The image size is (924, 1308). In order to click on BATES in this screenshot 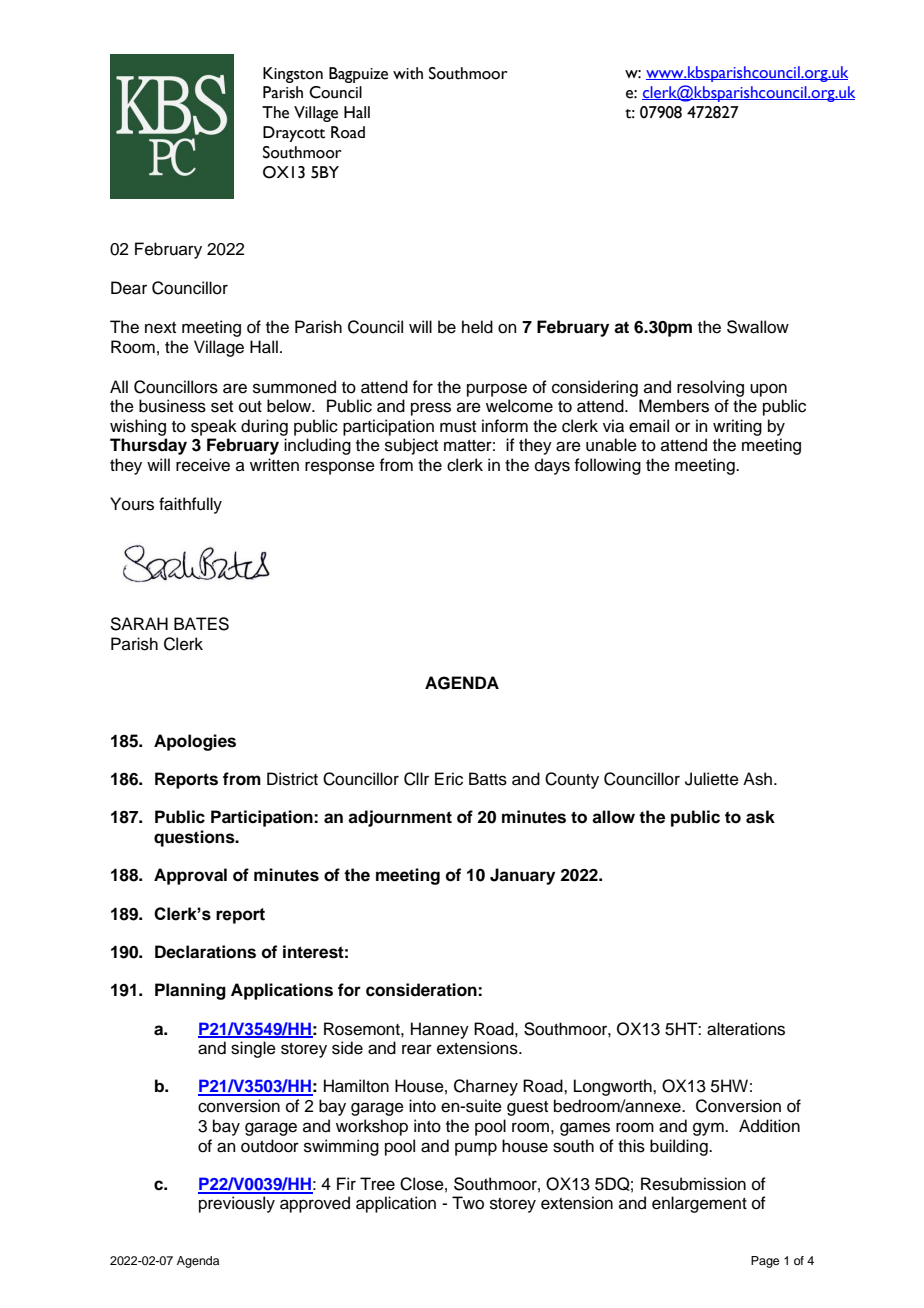, I will do `click(201, 624)`.
